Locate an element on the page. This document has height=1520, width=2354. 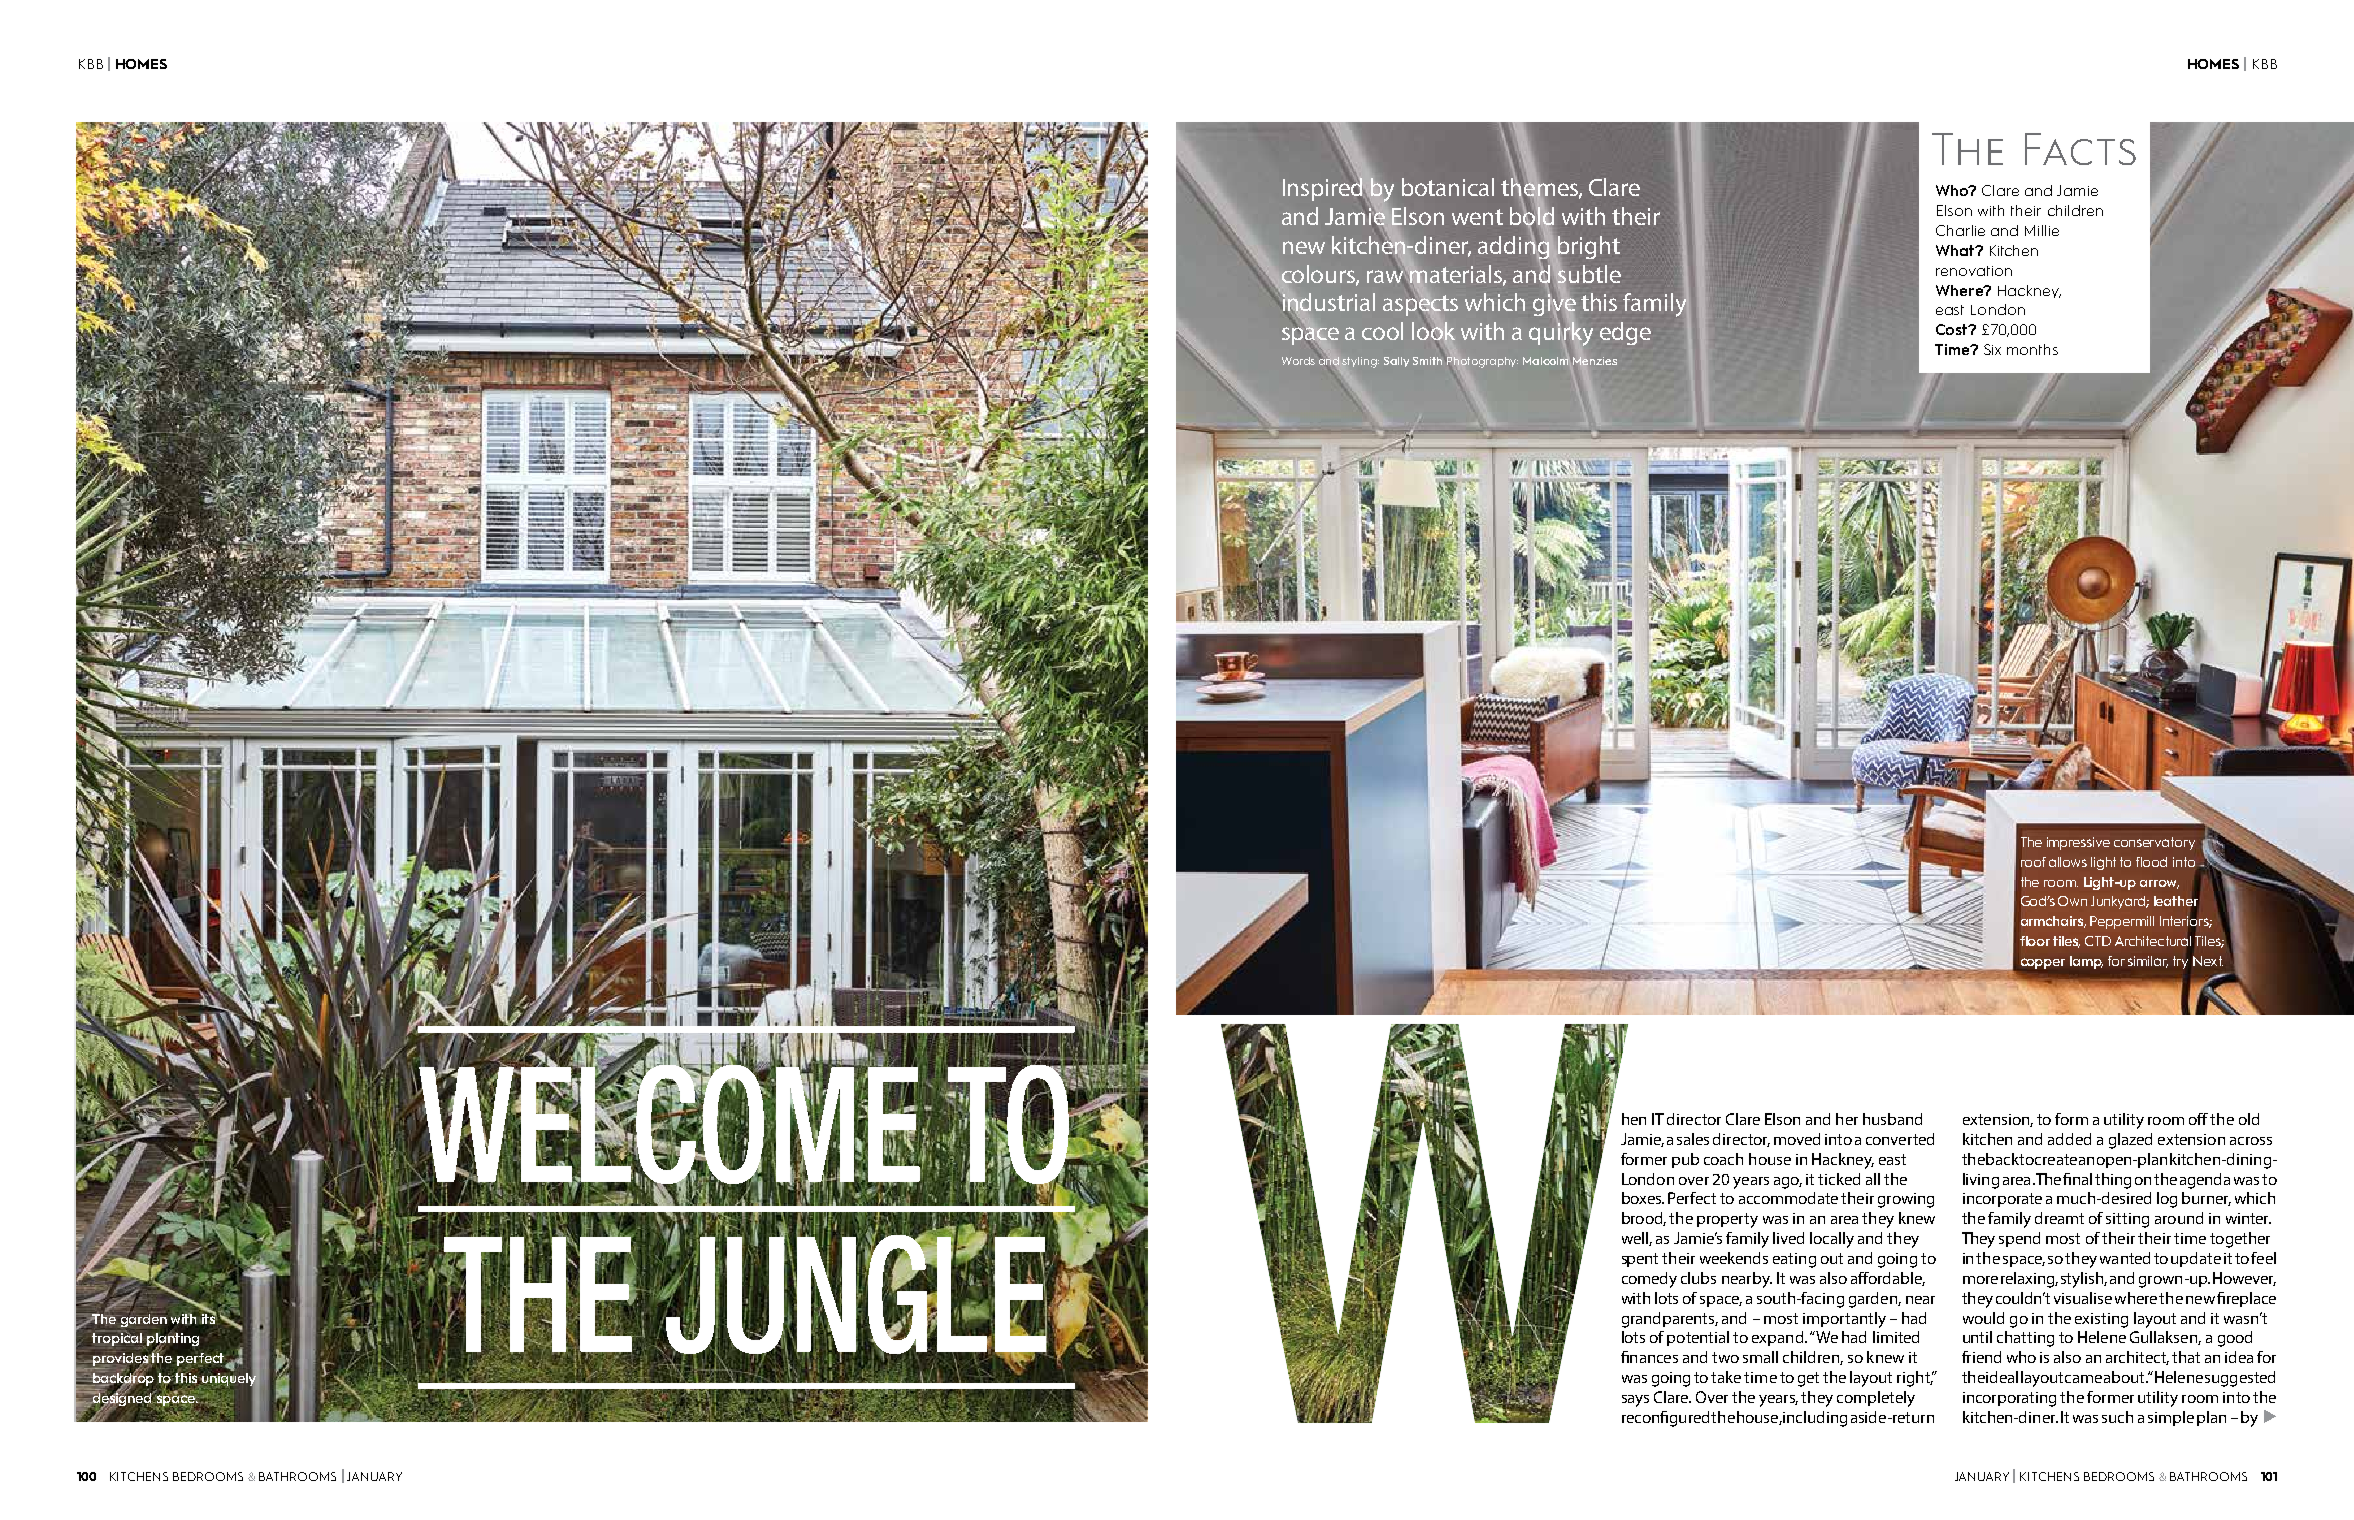
boxes is located at coordinates (1643, 1198).
